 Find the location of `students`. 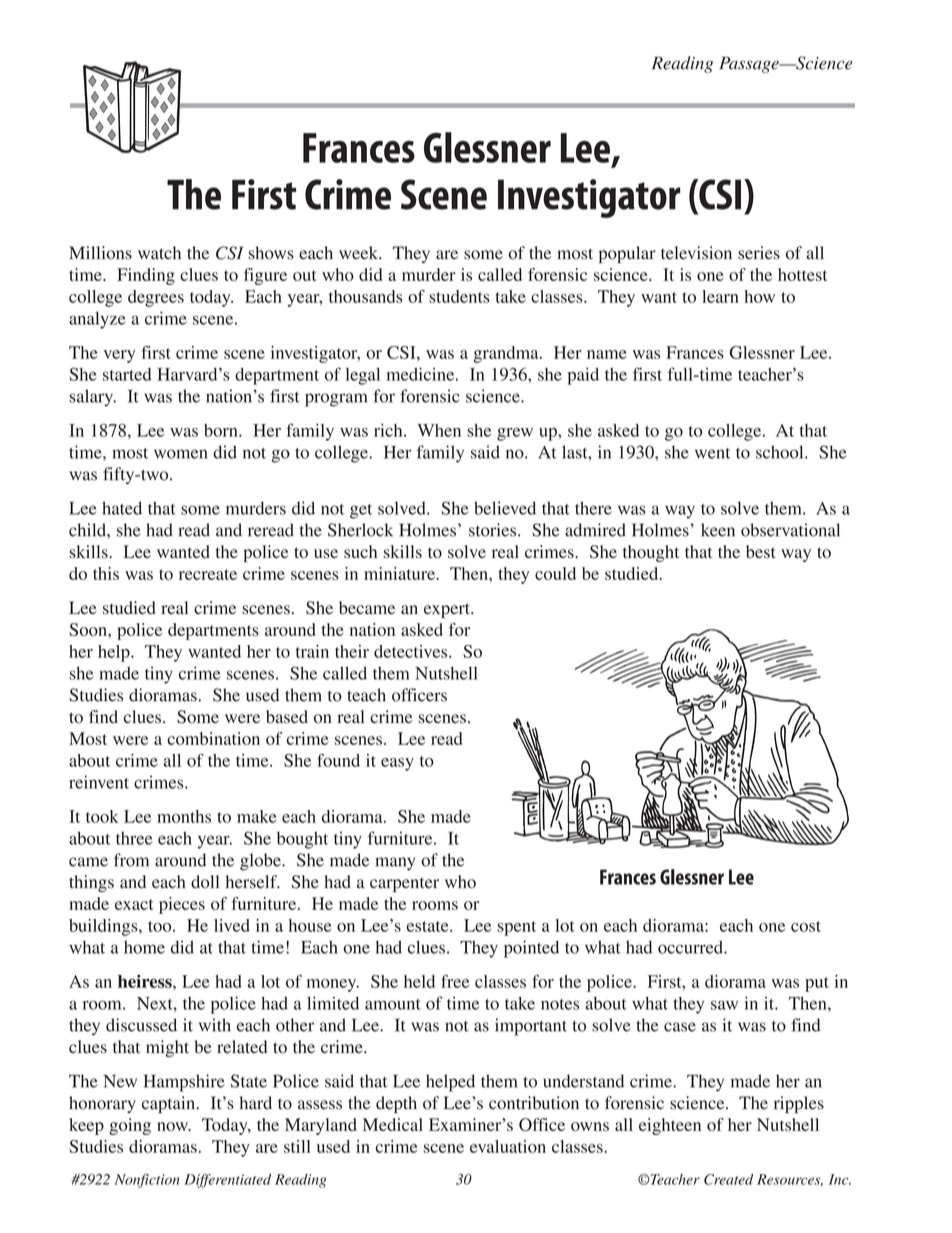

students is located at coordinates (459, 296).
